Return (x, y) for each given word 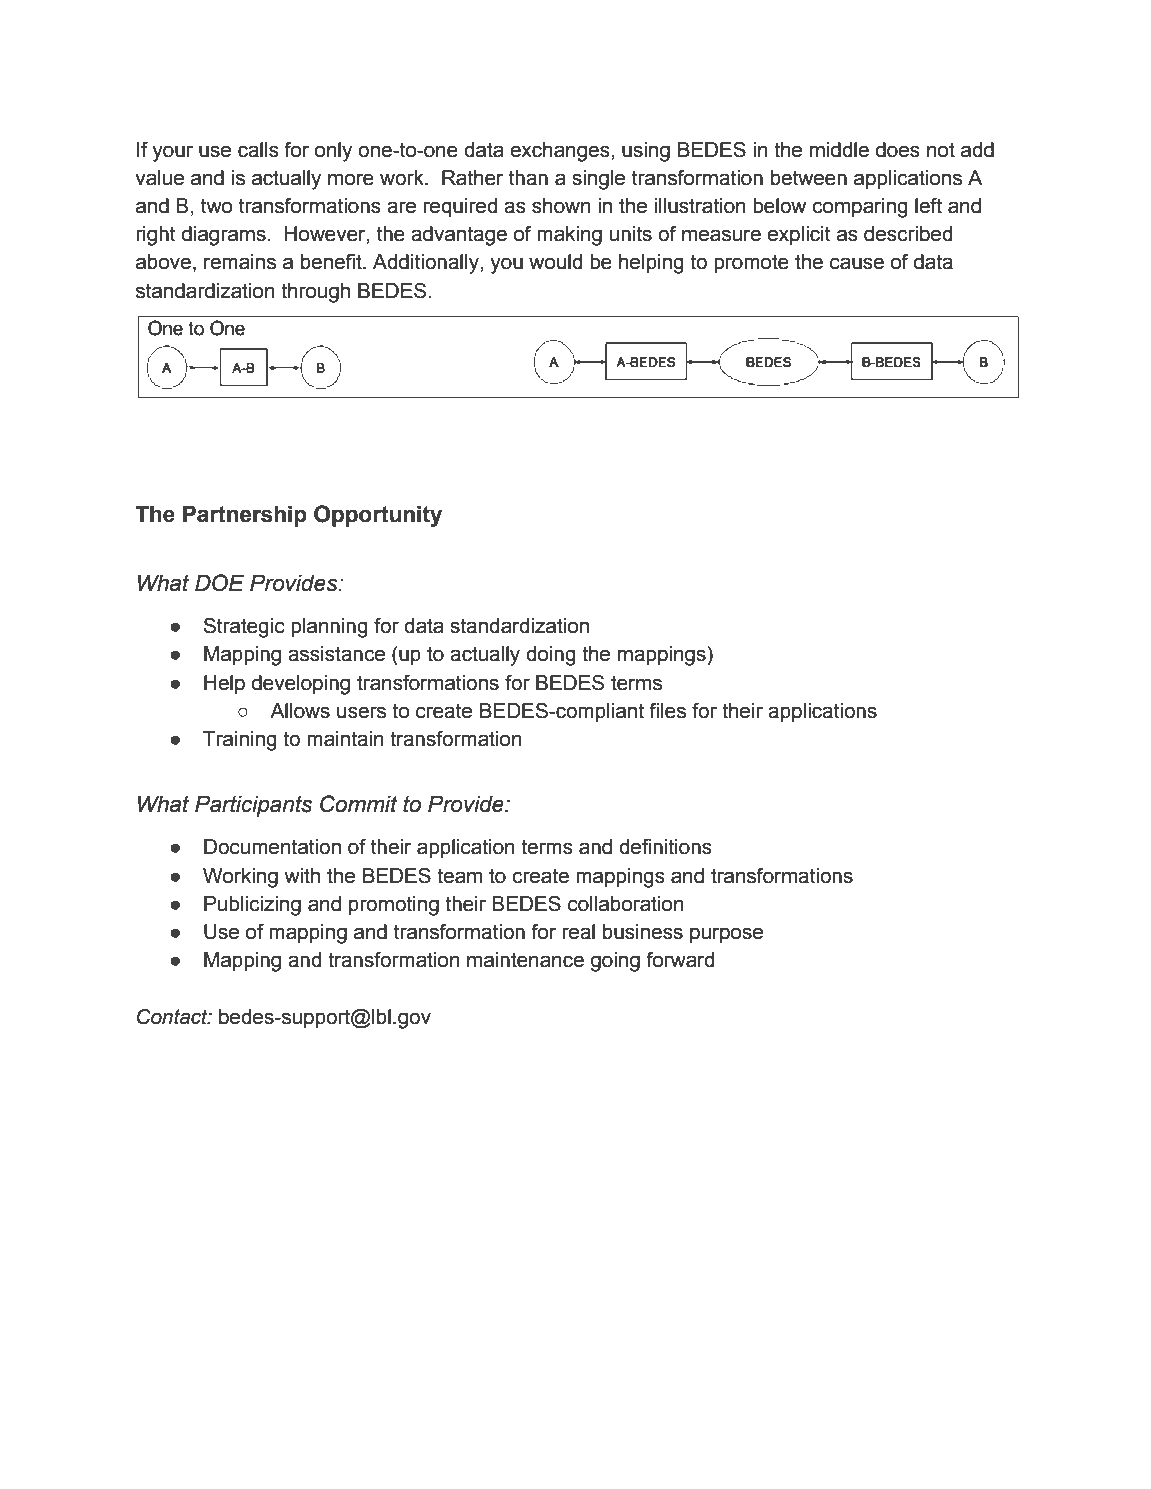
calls (258, 150)
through (315, 293)
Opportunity (378, 516)
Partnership (245, 516)
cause (857, 263)
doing (551, 656)
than (528, 178)
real (578, 932)
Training (240, 741)
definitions (665, 847)
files (667, 710)
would (555, 262)
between (809, 178)
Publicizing (252, 906)
